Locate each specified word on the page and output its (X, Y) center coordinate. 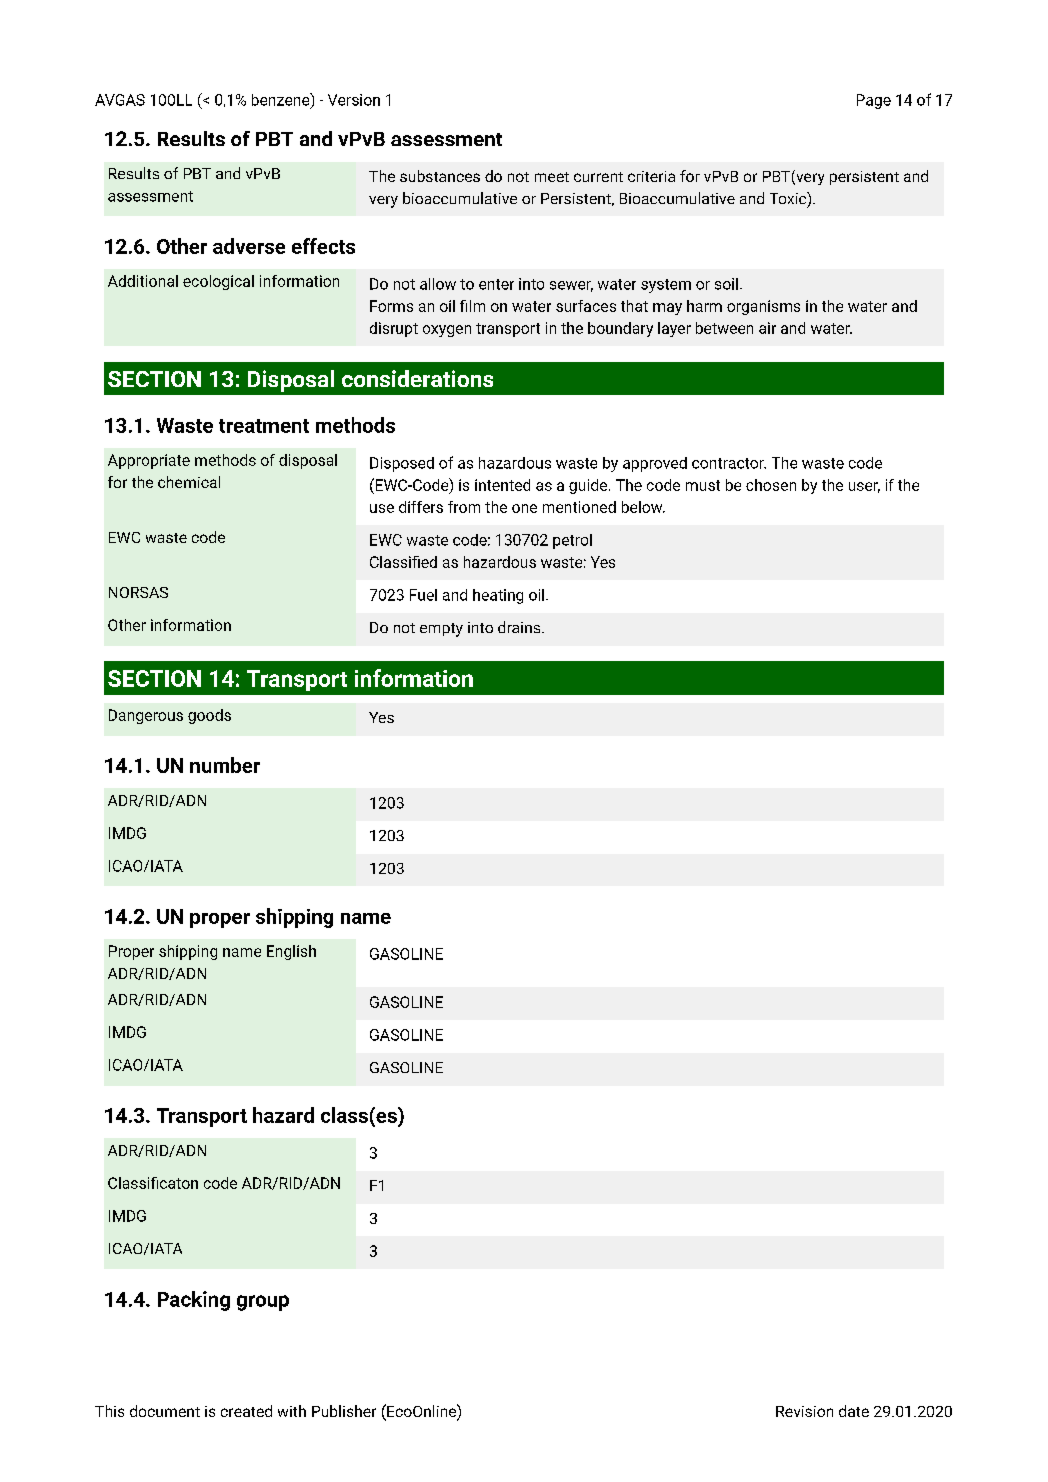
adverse (249, 246)
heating (498, 596)
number (225, 765)
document (165, 1411)
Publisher (344, 1411)
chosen (771, 485)
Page (874, 101)
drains (520, 627)
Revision (804, 1411)
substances (440, 176)
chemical (189, 482)
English (291, 952)
